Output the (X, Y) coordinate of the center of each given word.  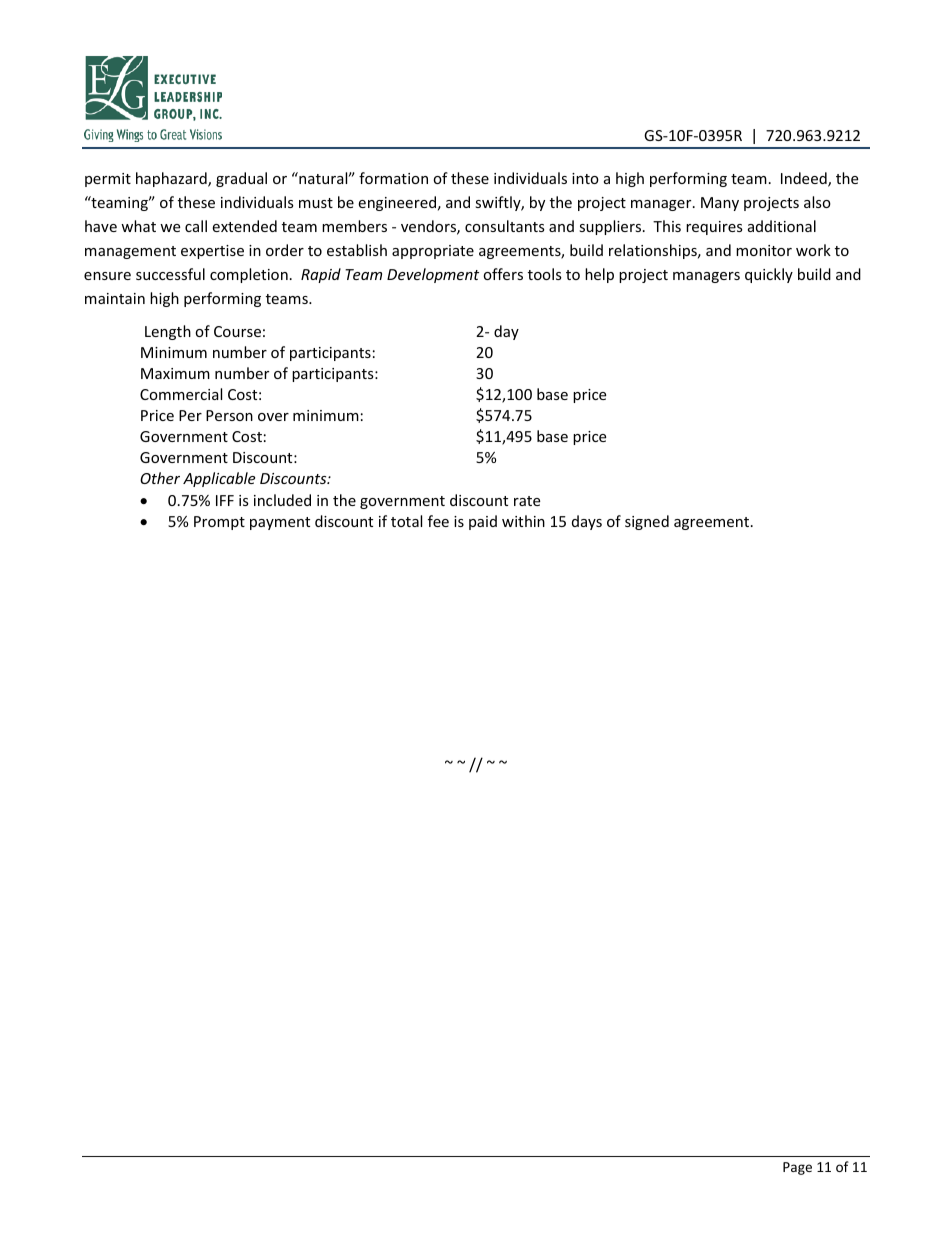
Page (797, 1168)
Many (720, 204)
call (196, 226)
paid (483, 522)
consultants (505, 226)
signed (647, 522)
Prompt (219, 523)
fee (438, 521)
